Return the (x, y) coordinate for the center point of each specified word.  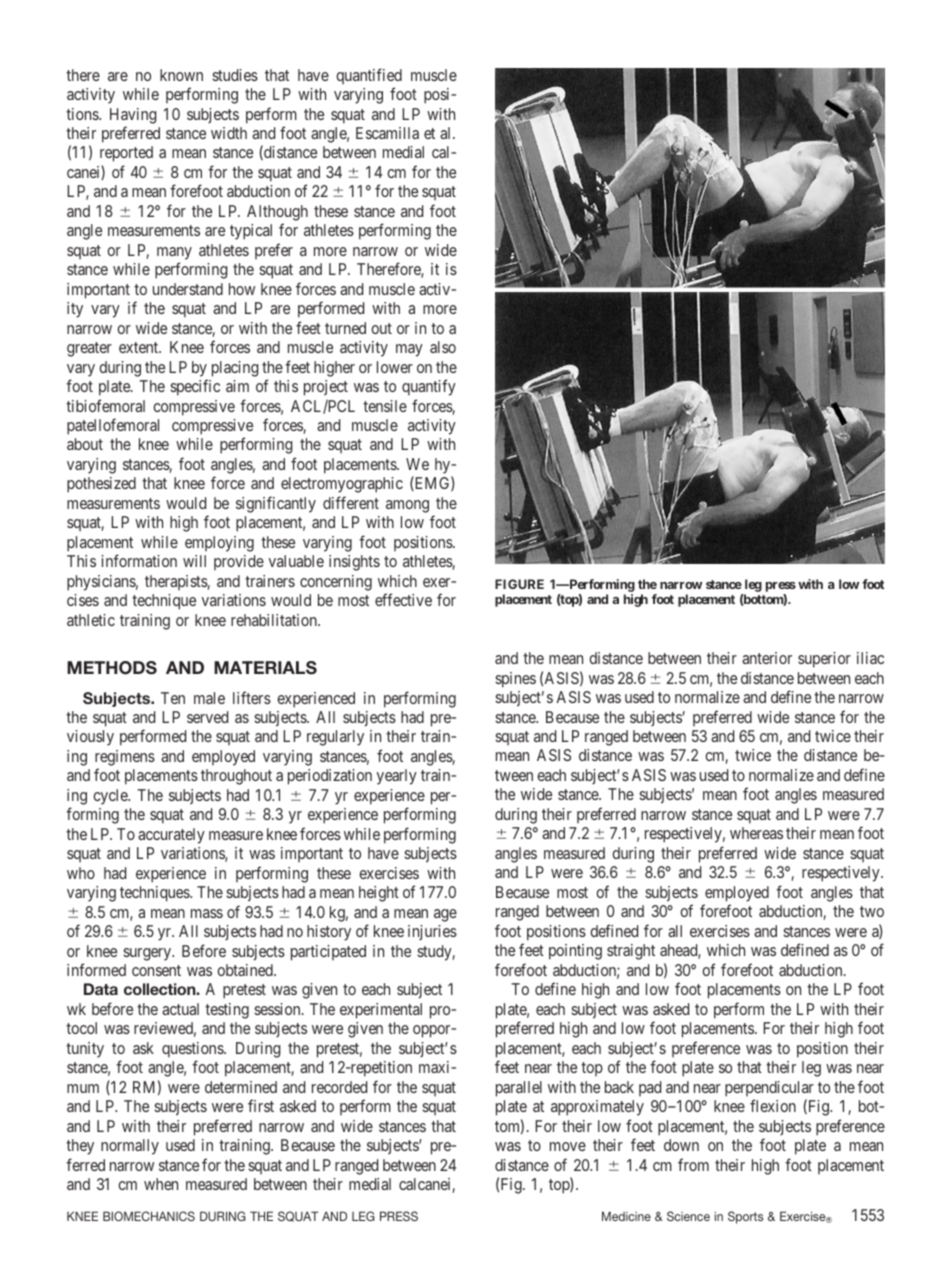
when (161, 1184)
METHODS (112, 668)
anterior (767, 658)
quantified (369, 76)
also (443, 347)
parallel (519, 1089)
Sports (745, 1217)
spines (515, 680)
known (181, 75)
